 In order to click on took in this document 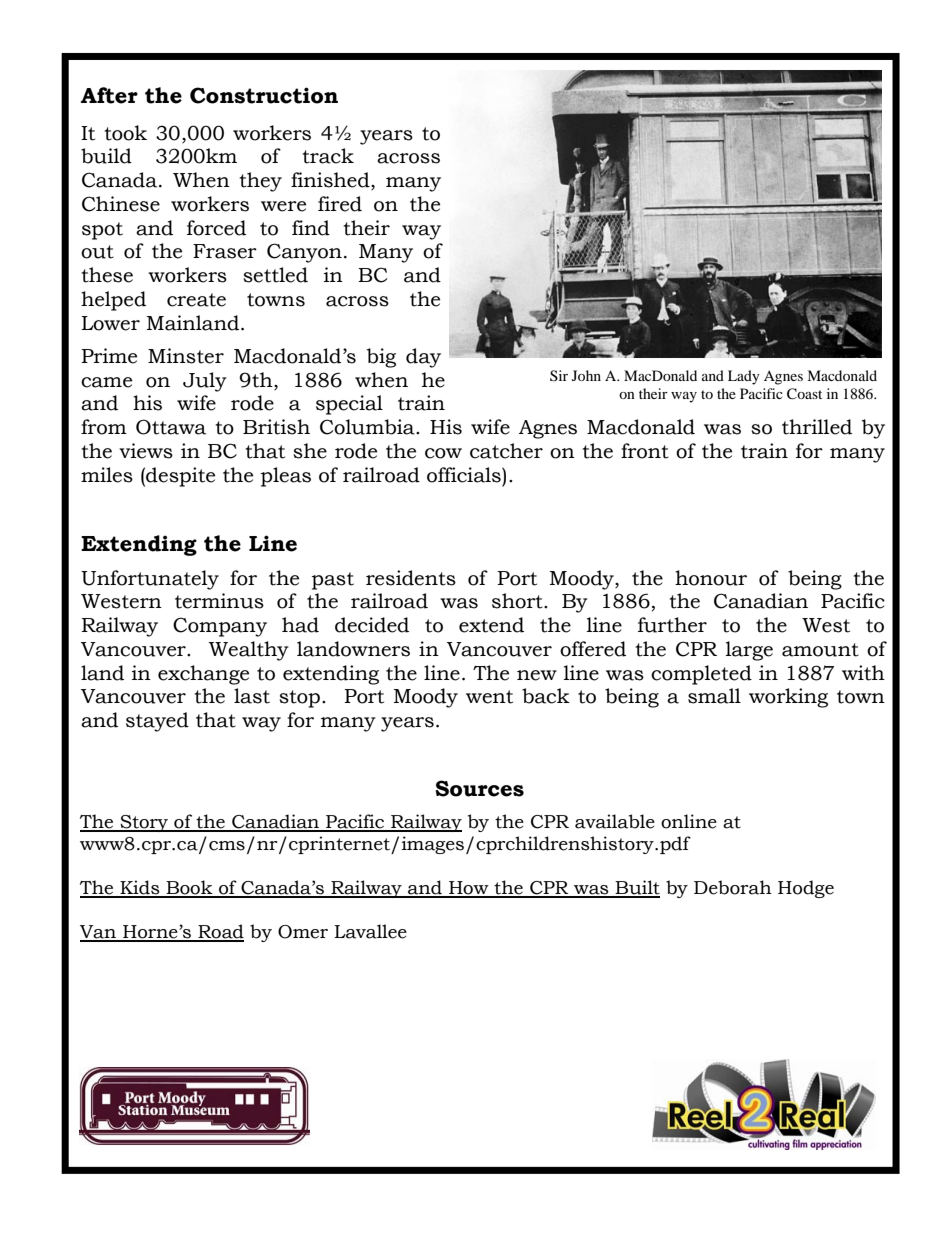, I will do `click(126, 133)`.
